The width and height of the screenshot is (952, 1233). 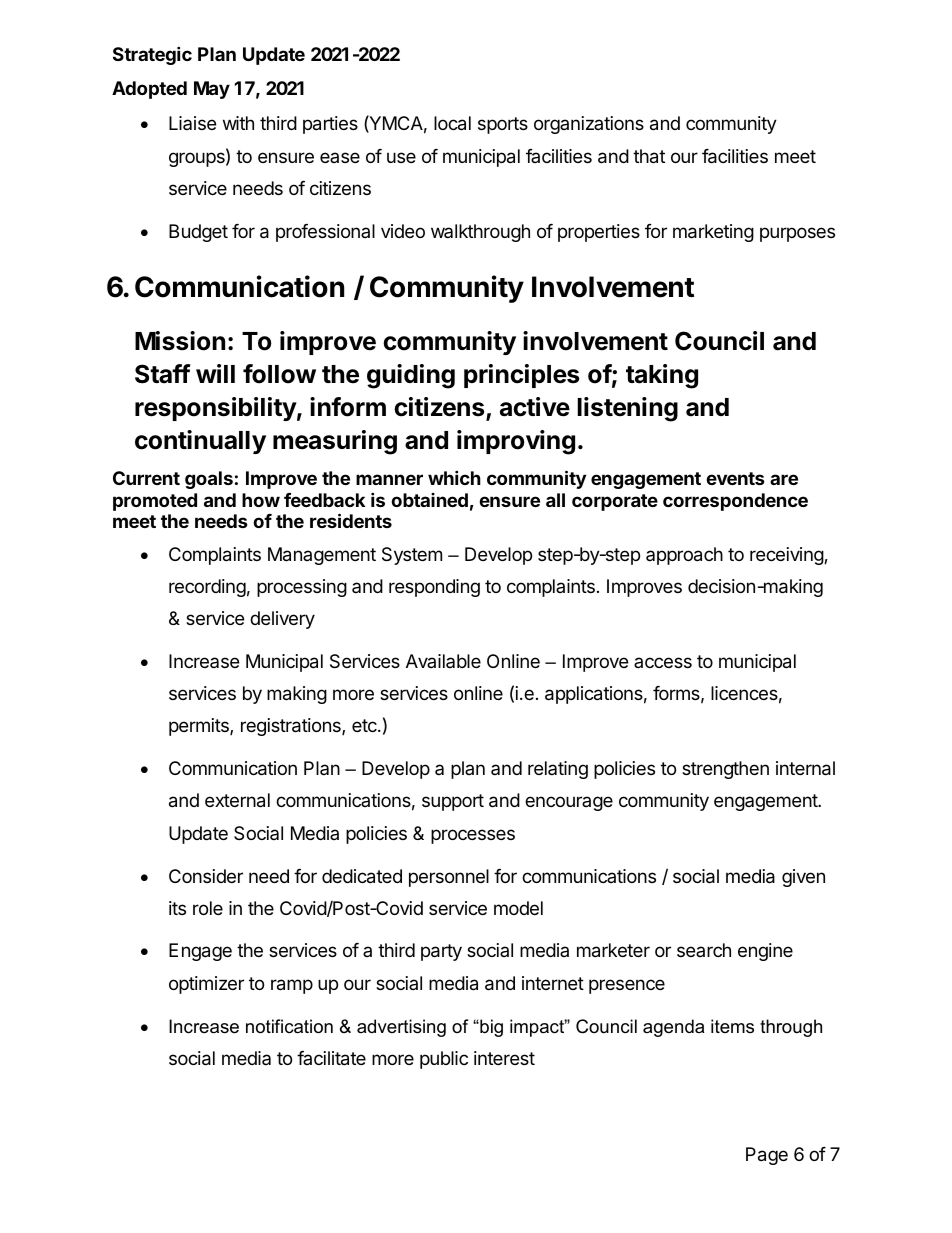 I want to click on facilitate, so click(x=331, y=1058).
